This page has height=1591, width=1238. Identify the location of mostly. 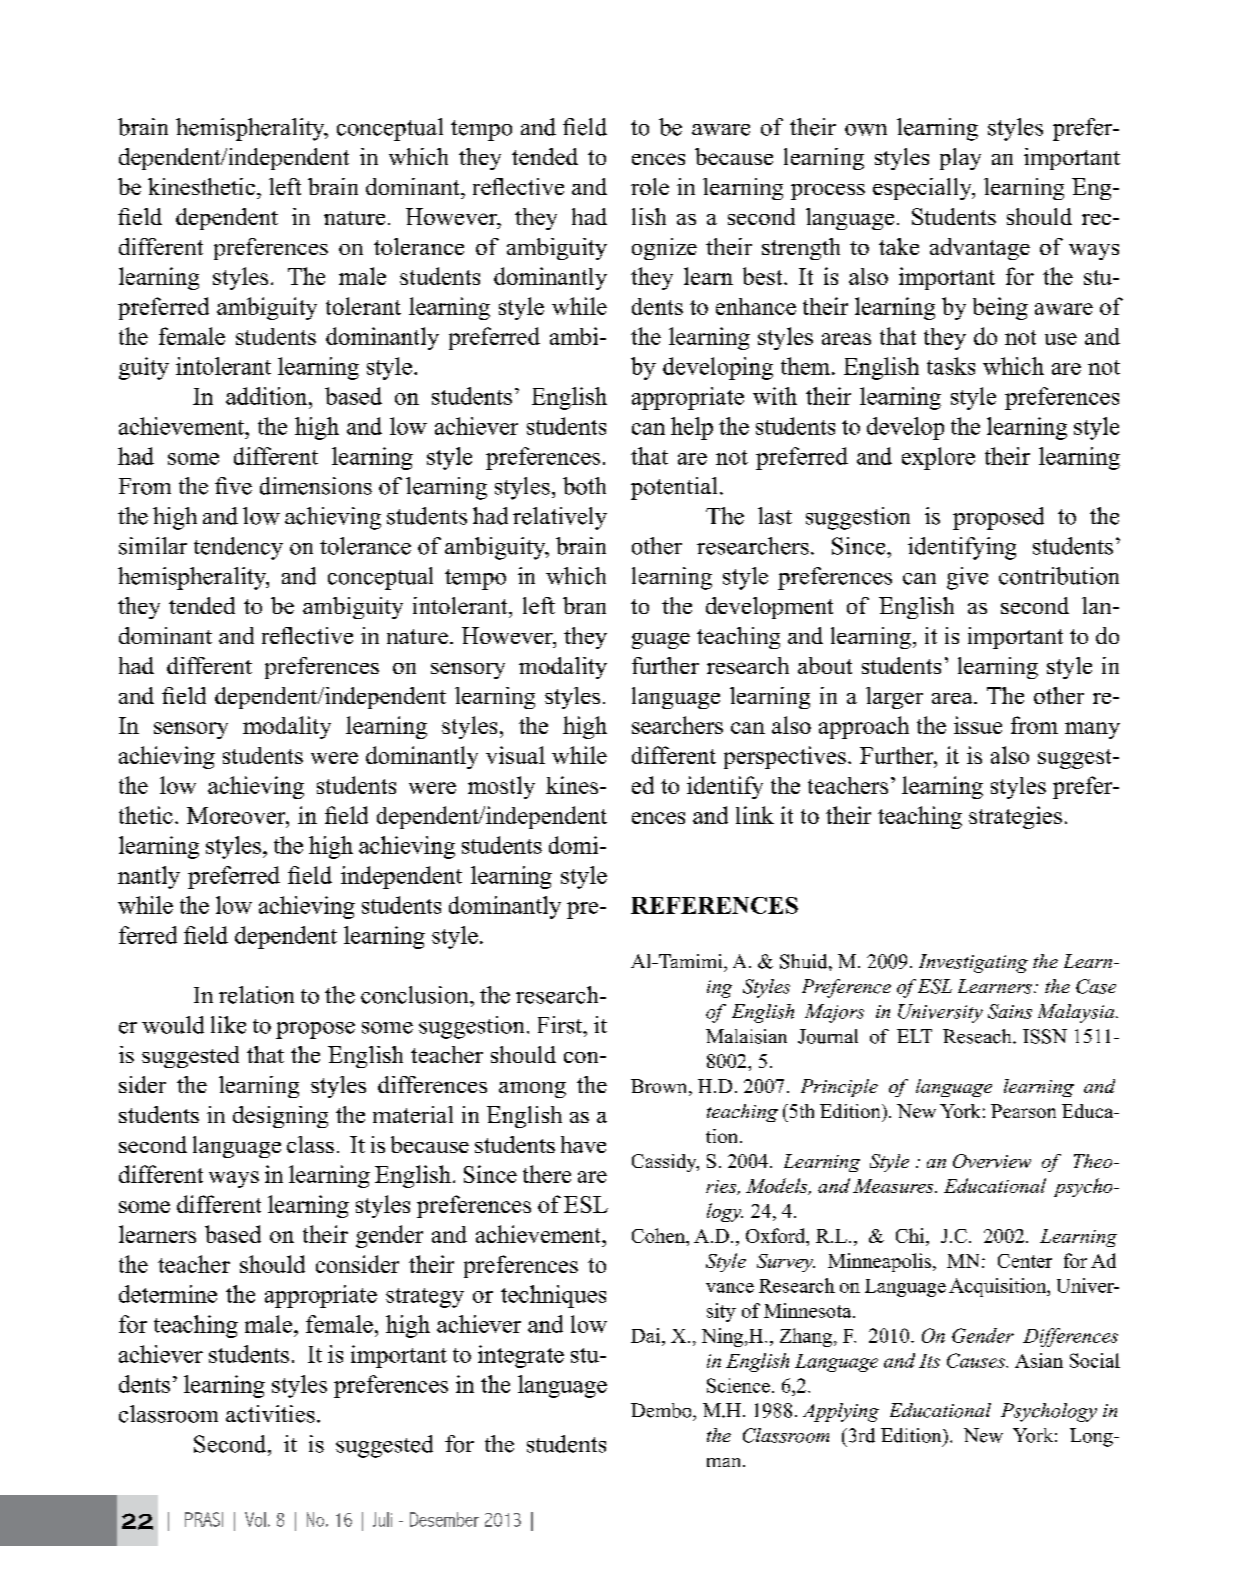
(501, 787).
